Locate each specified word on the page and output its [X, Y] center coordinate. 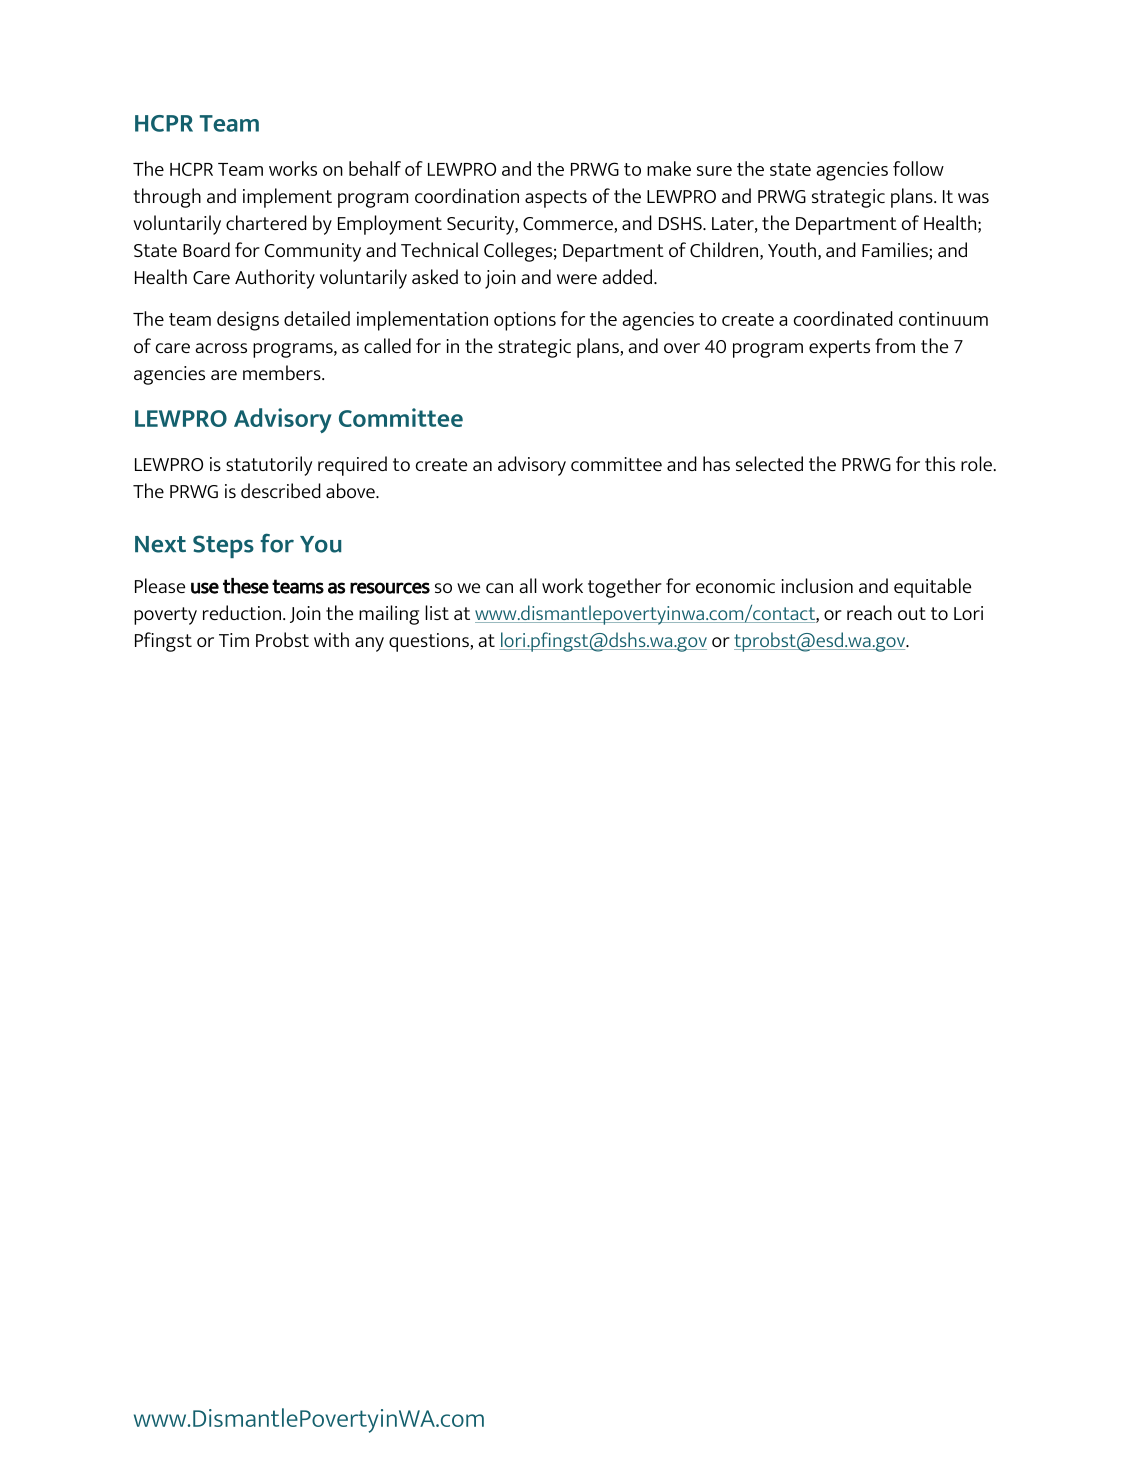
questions [430, 642]
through [167, 198]
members [283, 372]
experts [839, 349]
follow [918, 168]
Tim [234, 640]
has [716, 463]
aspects [556, 199]
